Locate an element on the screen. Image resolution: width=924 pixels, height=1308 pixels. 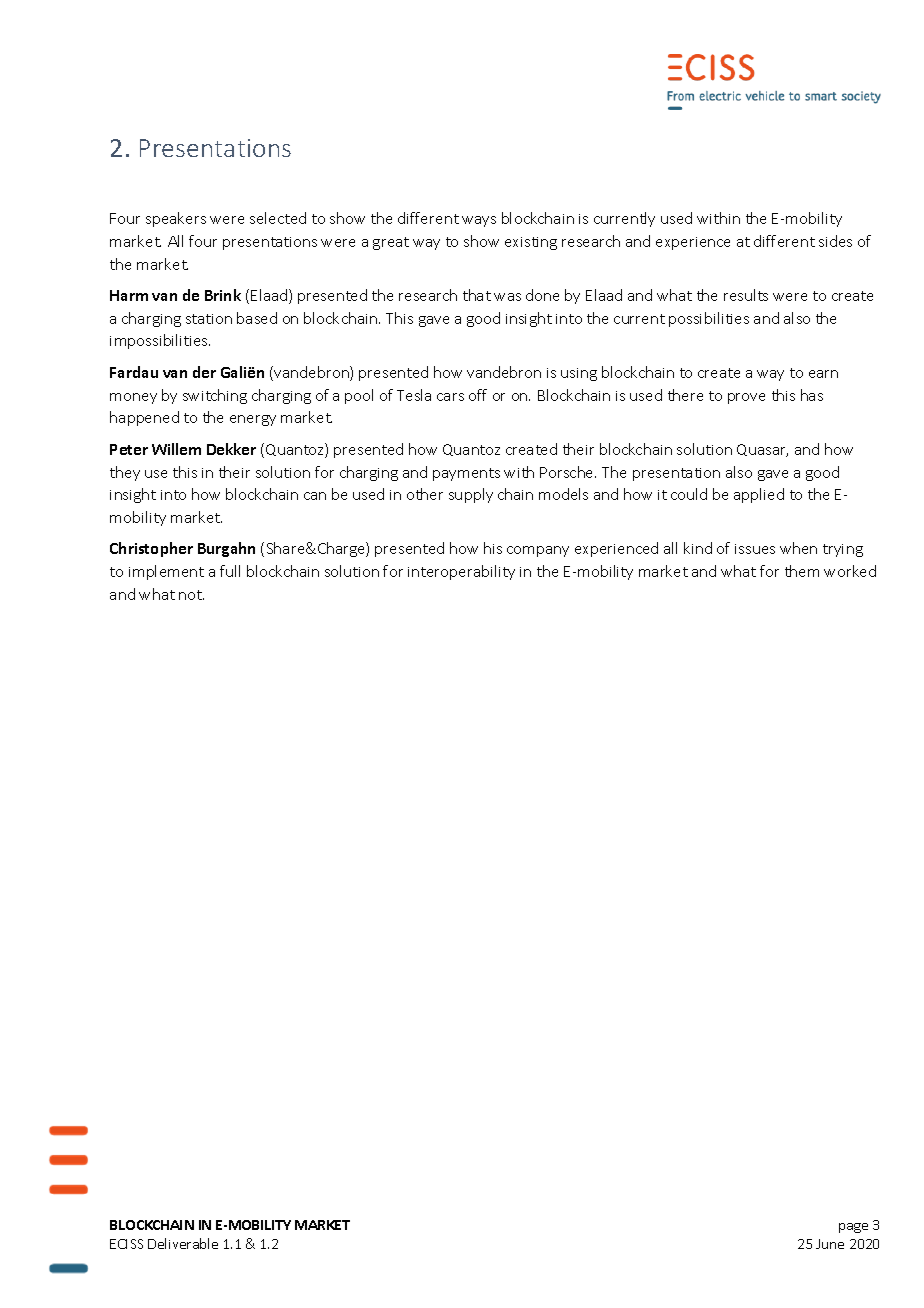
page is located at coordinates (853, 1228).
